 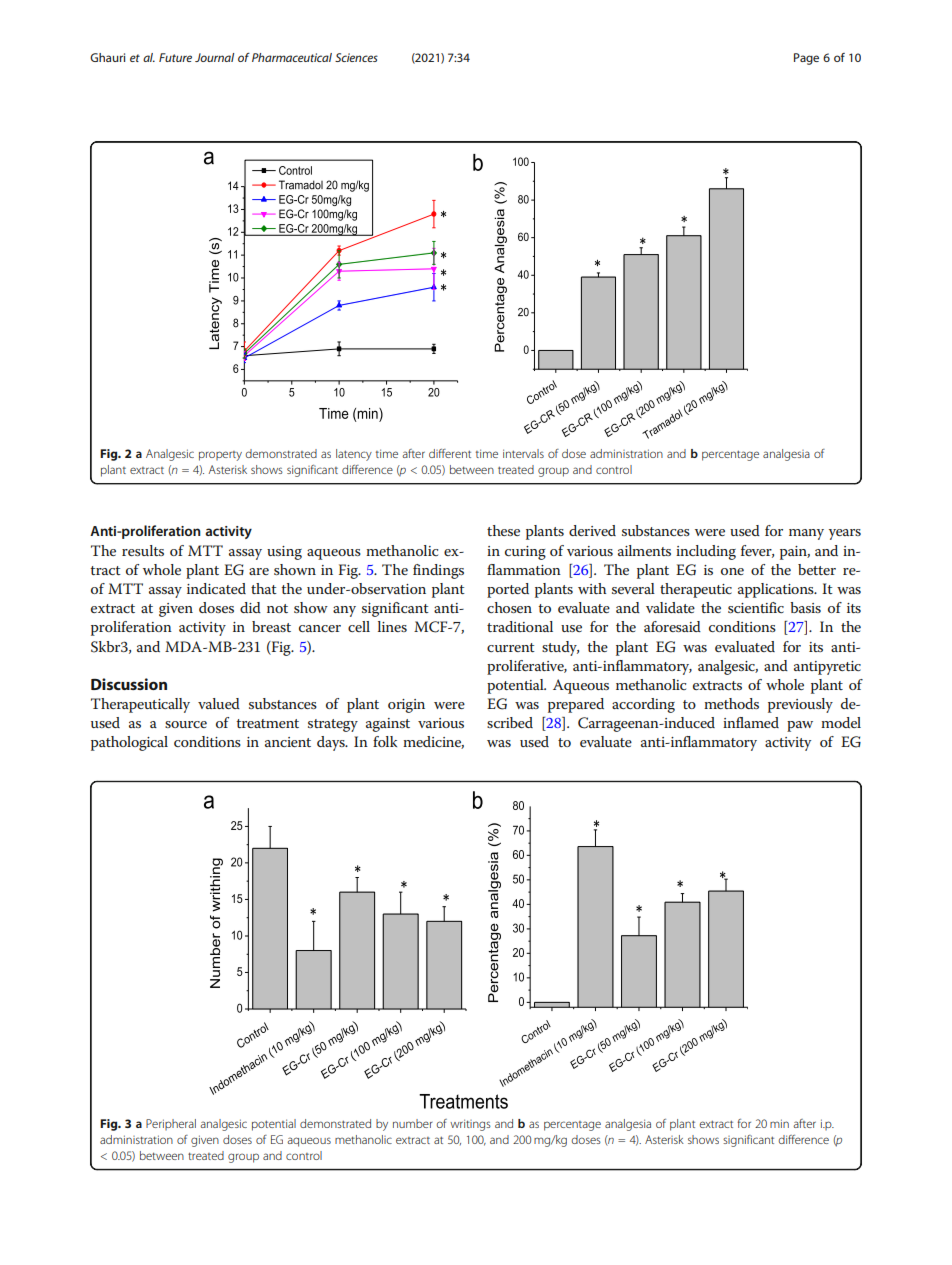 What do you see at coordinates (288, 742) in the screenshot?
I see `ancient` at bounding box center [288, 742].
